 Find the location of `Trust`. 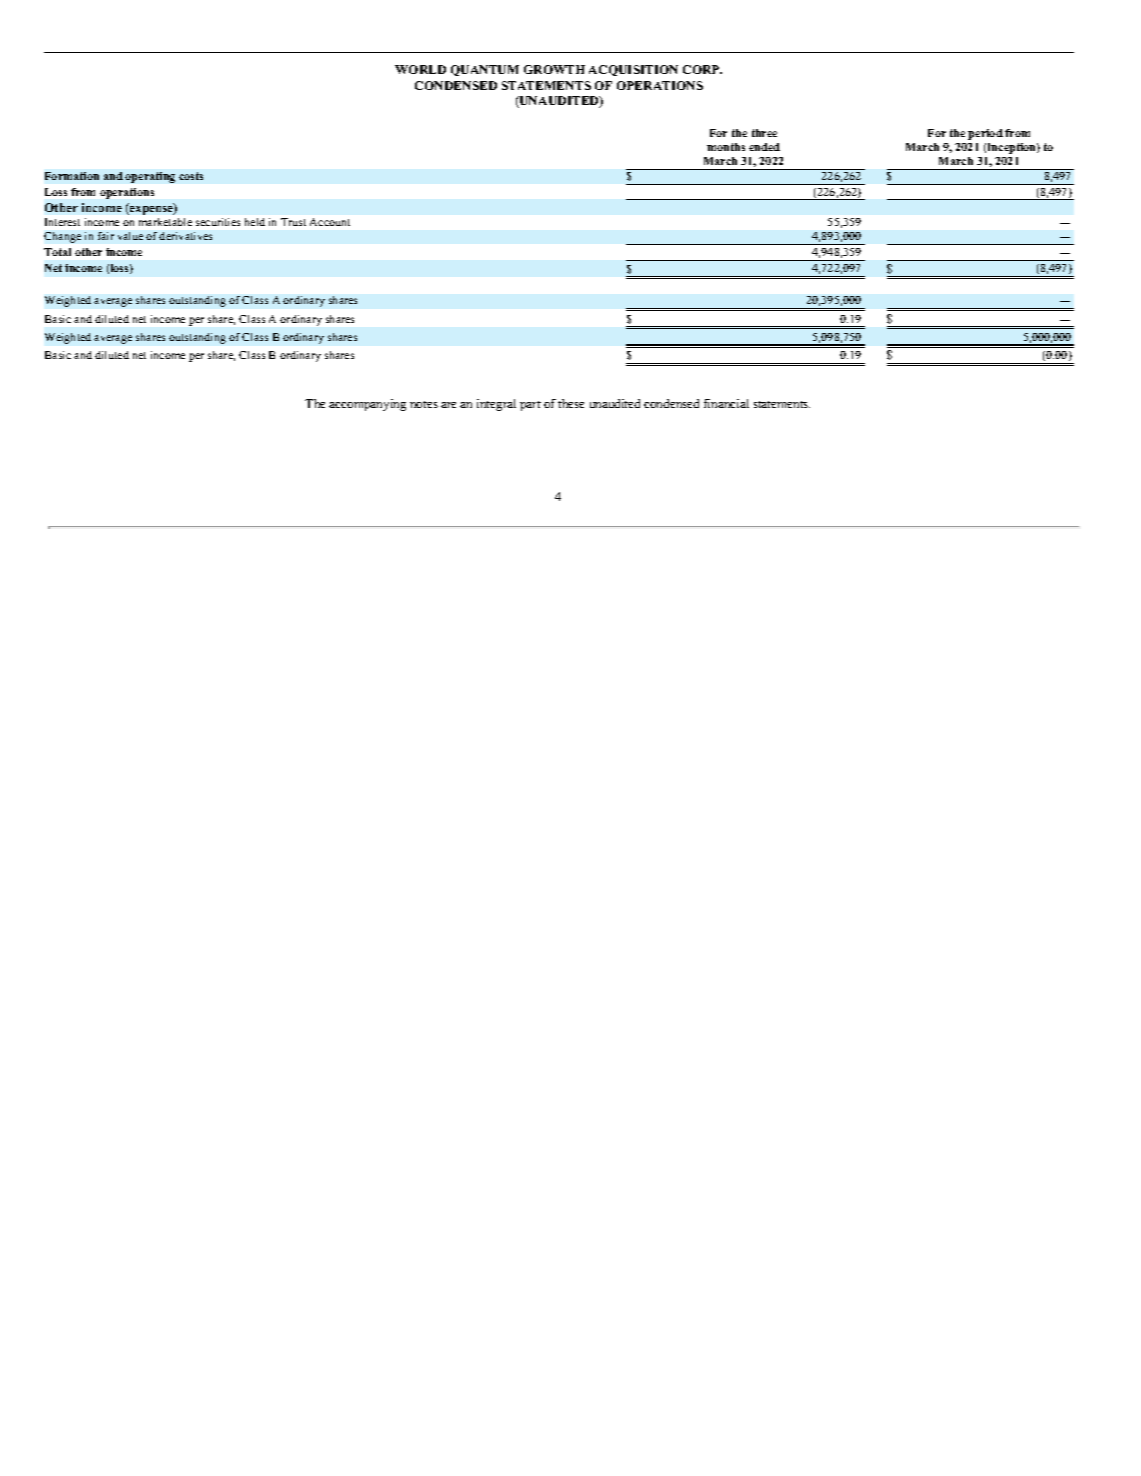

Trust is located at coordinates (293, 222).
